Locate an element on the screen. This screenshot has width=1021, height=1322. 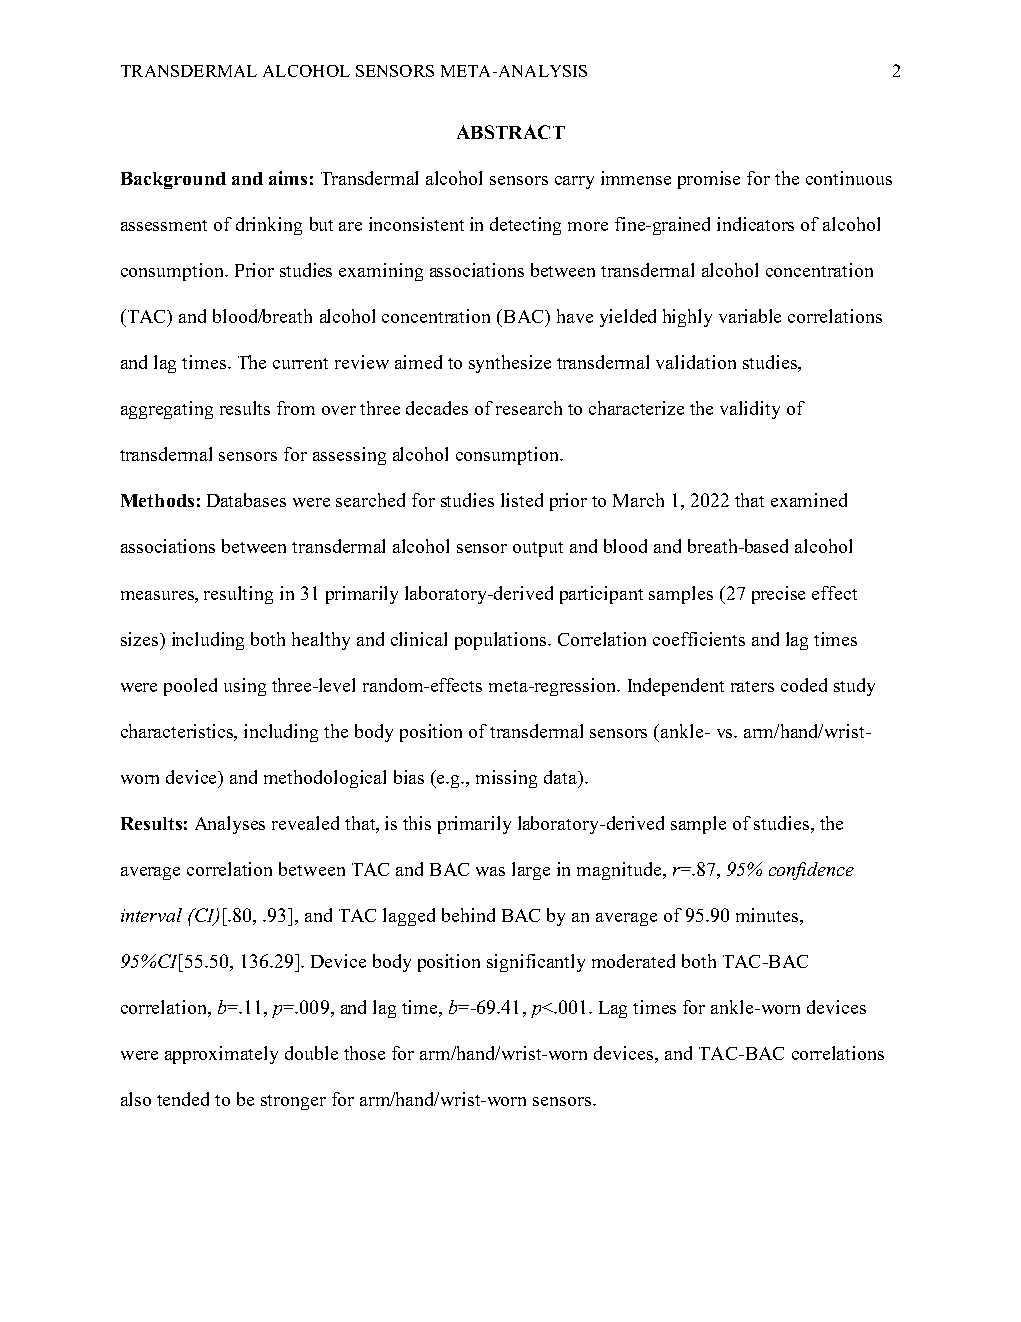
listed is located at coordinates (522, 500).
